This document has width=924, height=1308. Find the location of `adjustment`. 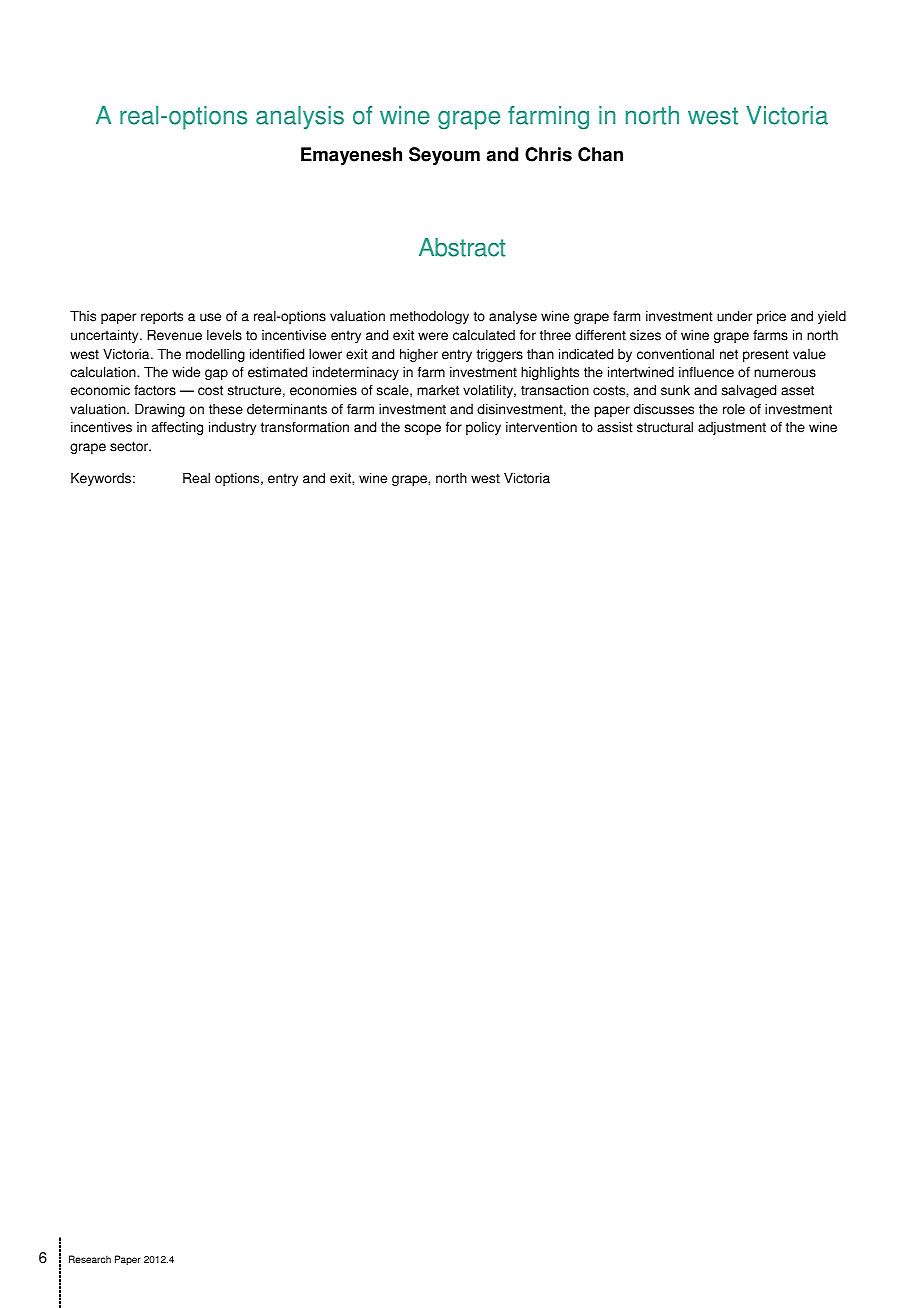

adjustment is located at coordinates (732, 428).
